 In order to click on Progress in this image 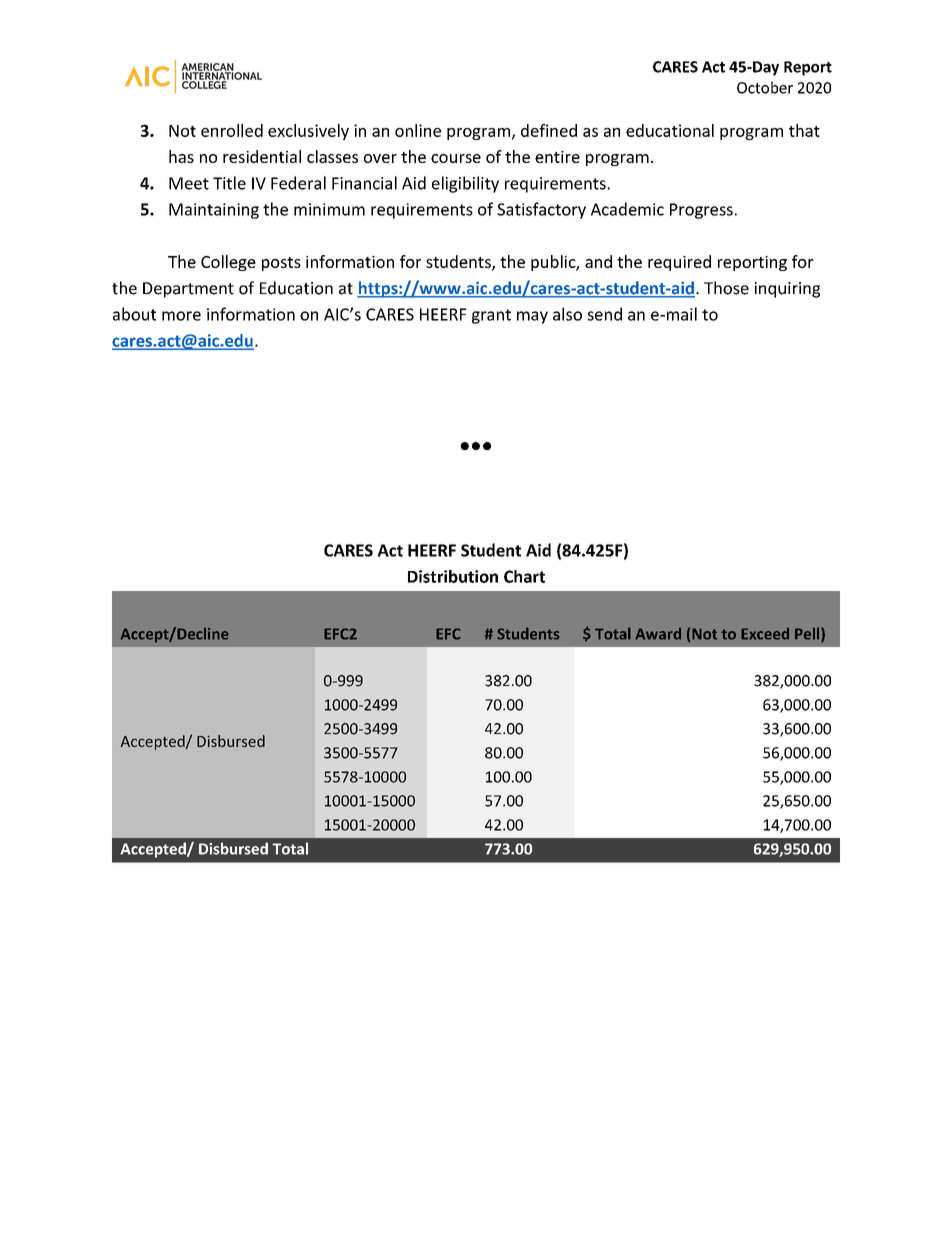, I will do `click(701, 211)`.
